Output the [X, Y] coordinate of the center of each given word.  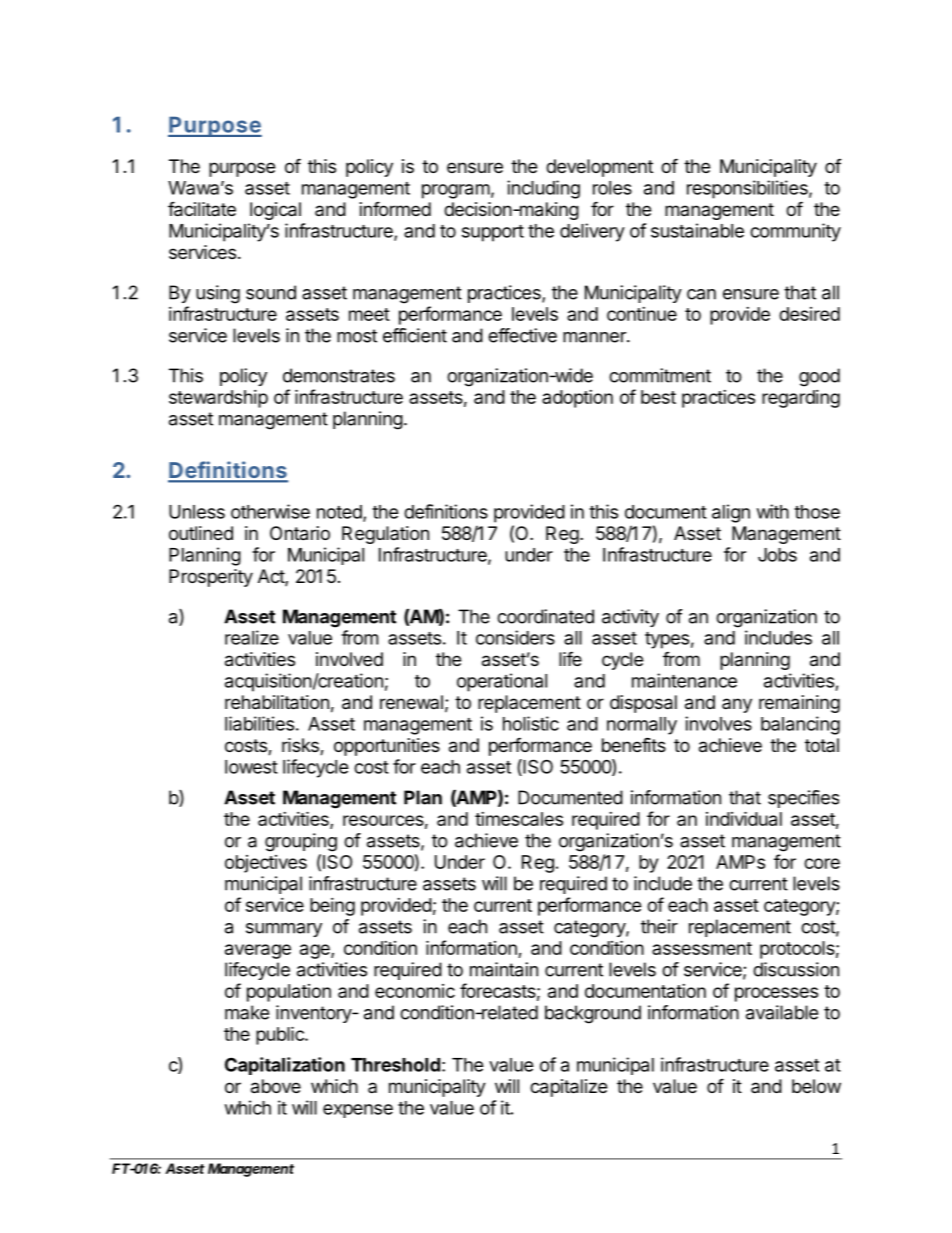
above [276, 1086]
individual [744, 818]
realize [252, 637]
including [543, 189]
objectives [266, 864]
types [667, 640]
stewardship [218, 399]
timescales [519, 819]
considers [515, 637]
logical [275, 211]
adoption [577, 399]
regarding [801, 399]
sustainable [697, 230]
